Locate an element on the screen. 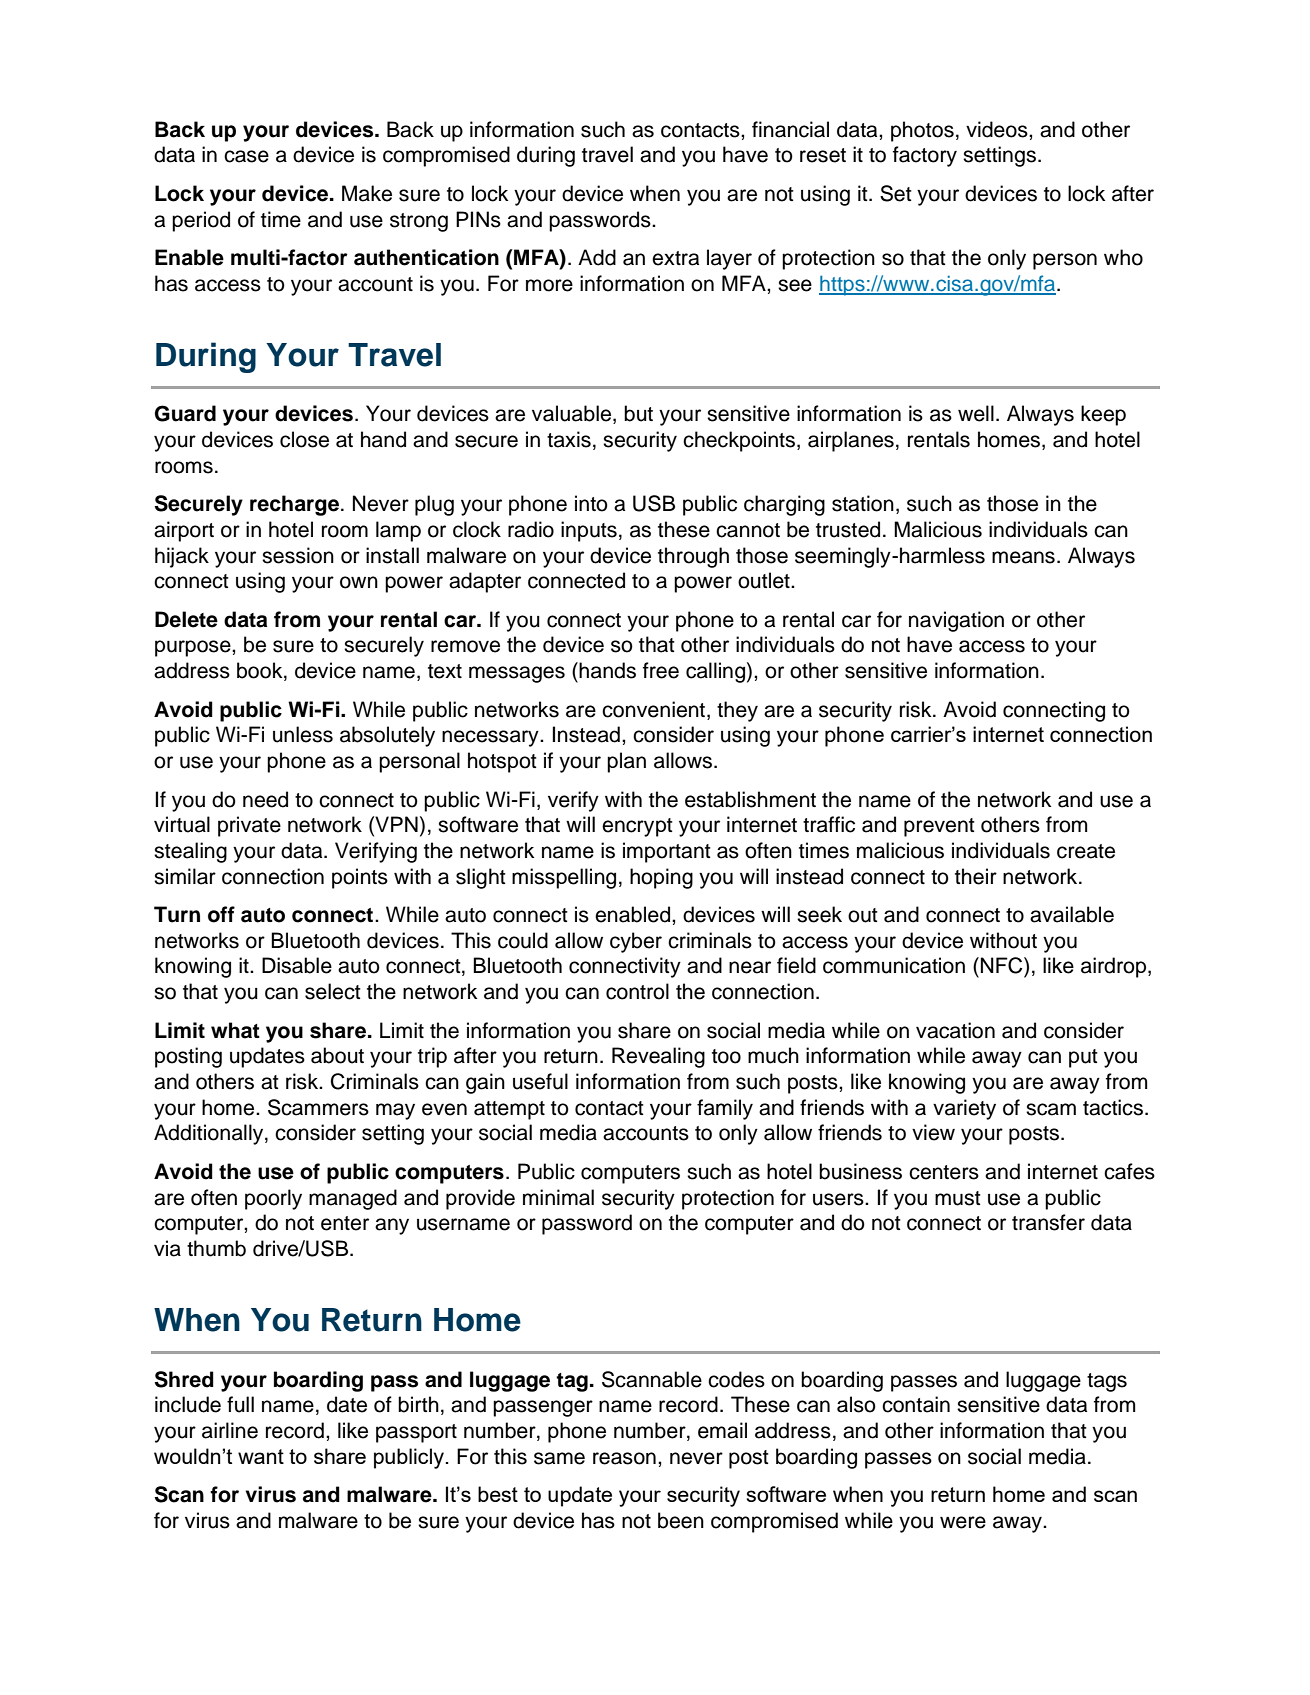 This screenshot has height=1695, width=1310. private is located at coordinates (249, 826).
